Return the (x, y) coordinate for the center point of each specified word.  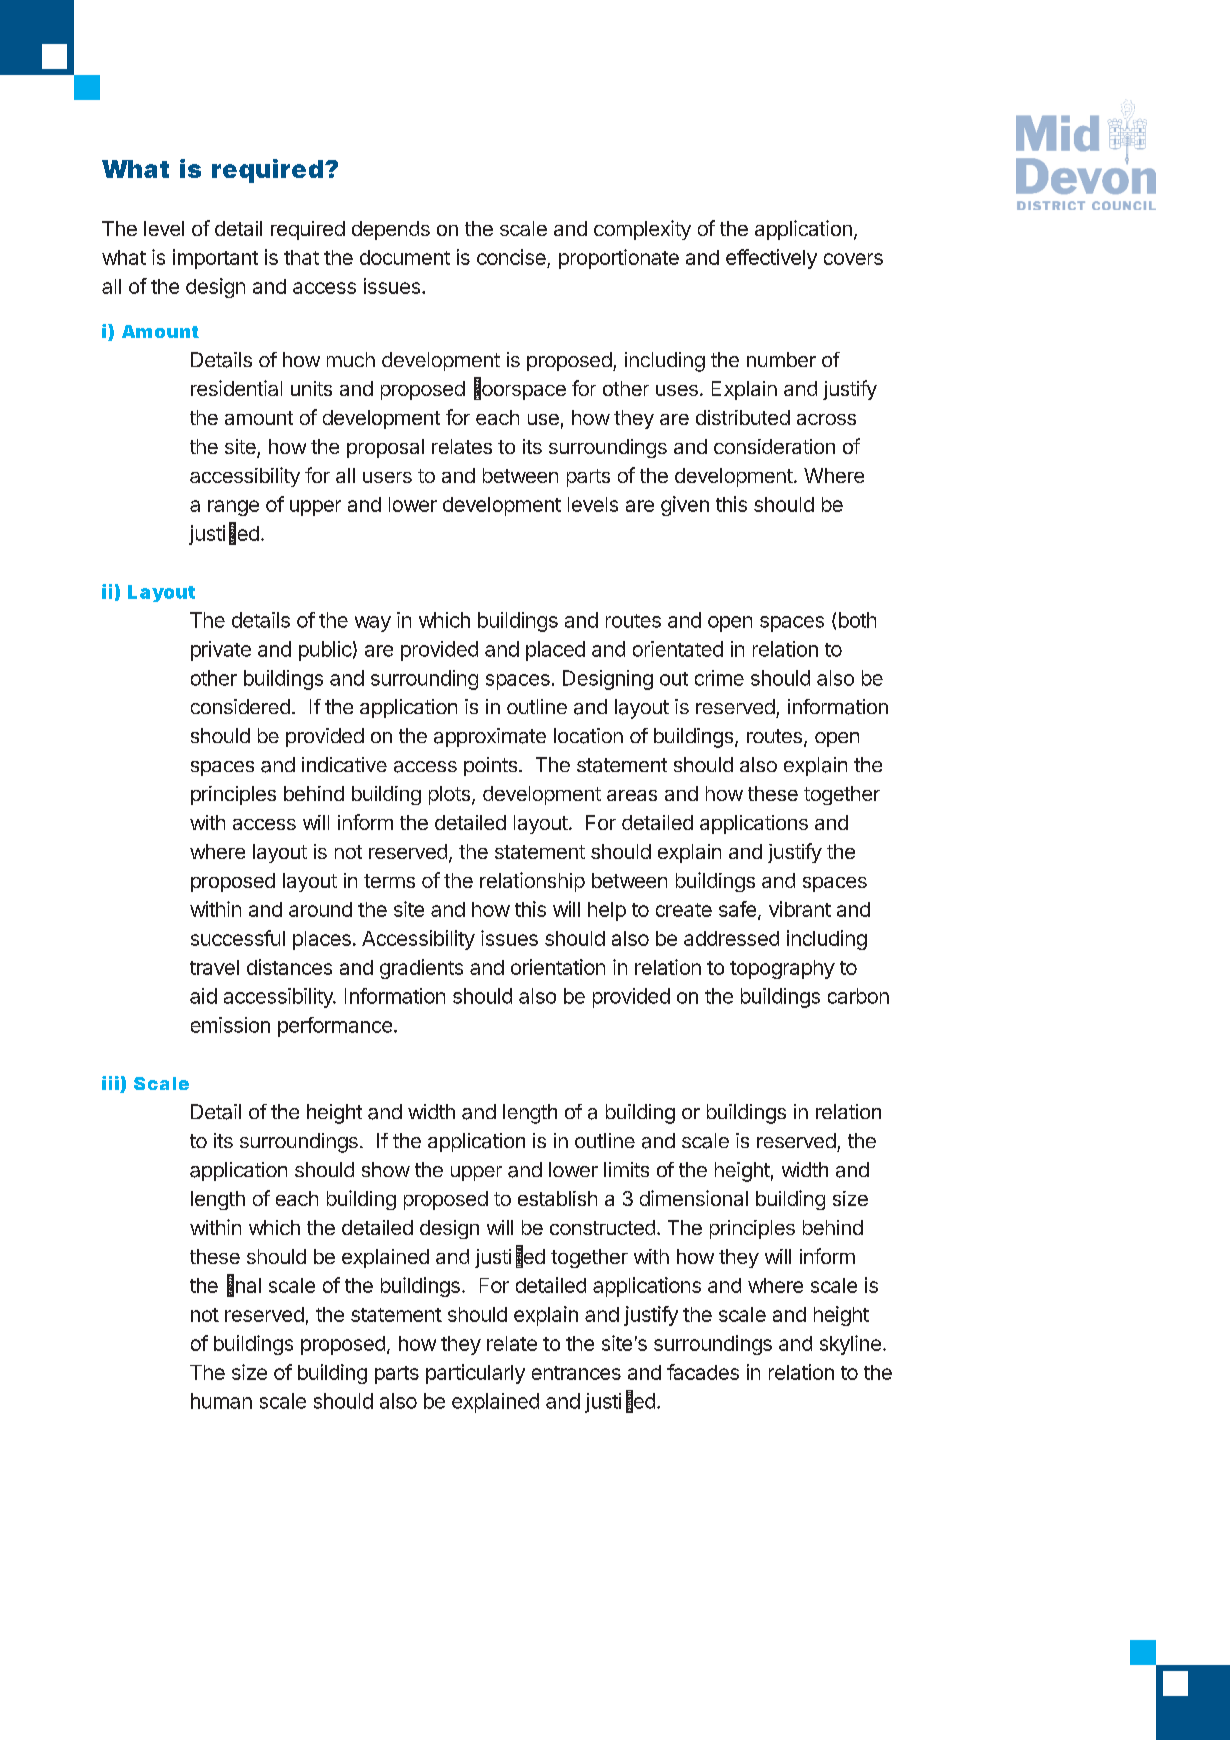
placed (555, 651)
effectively (771, 259)
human (221, 1401)
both (857, 620)
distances (289, 967)
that (301, 257)
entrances (576, 1373)
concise (512, 258)
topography (782, 969)
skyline (850, 1345)
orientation (558, 967)
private (221, 651)
